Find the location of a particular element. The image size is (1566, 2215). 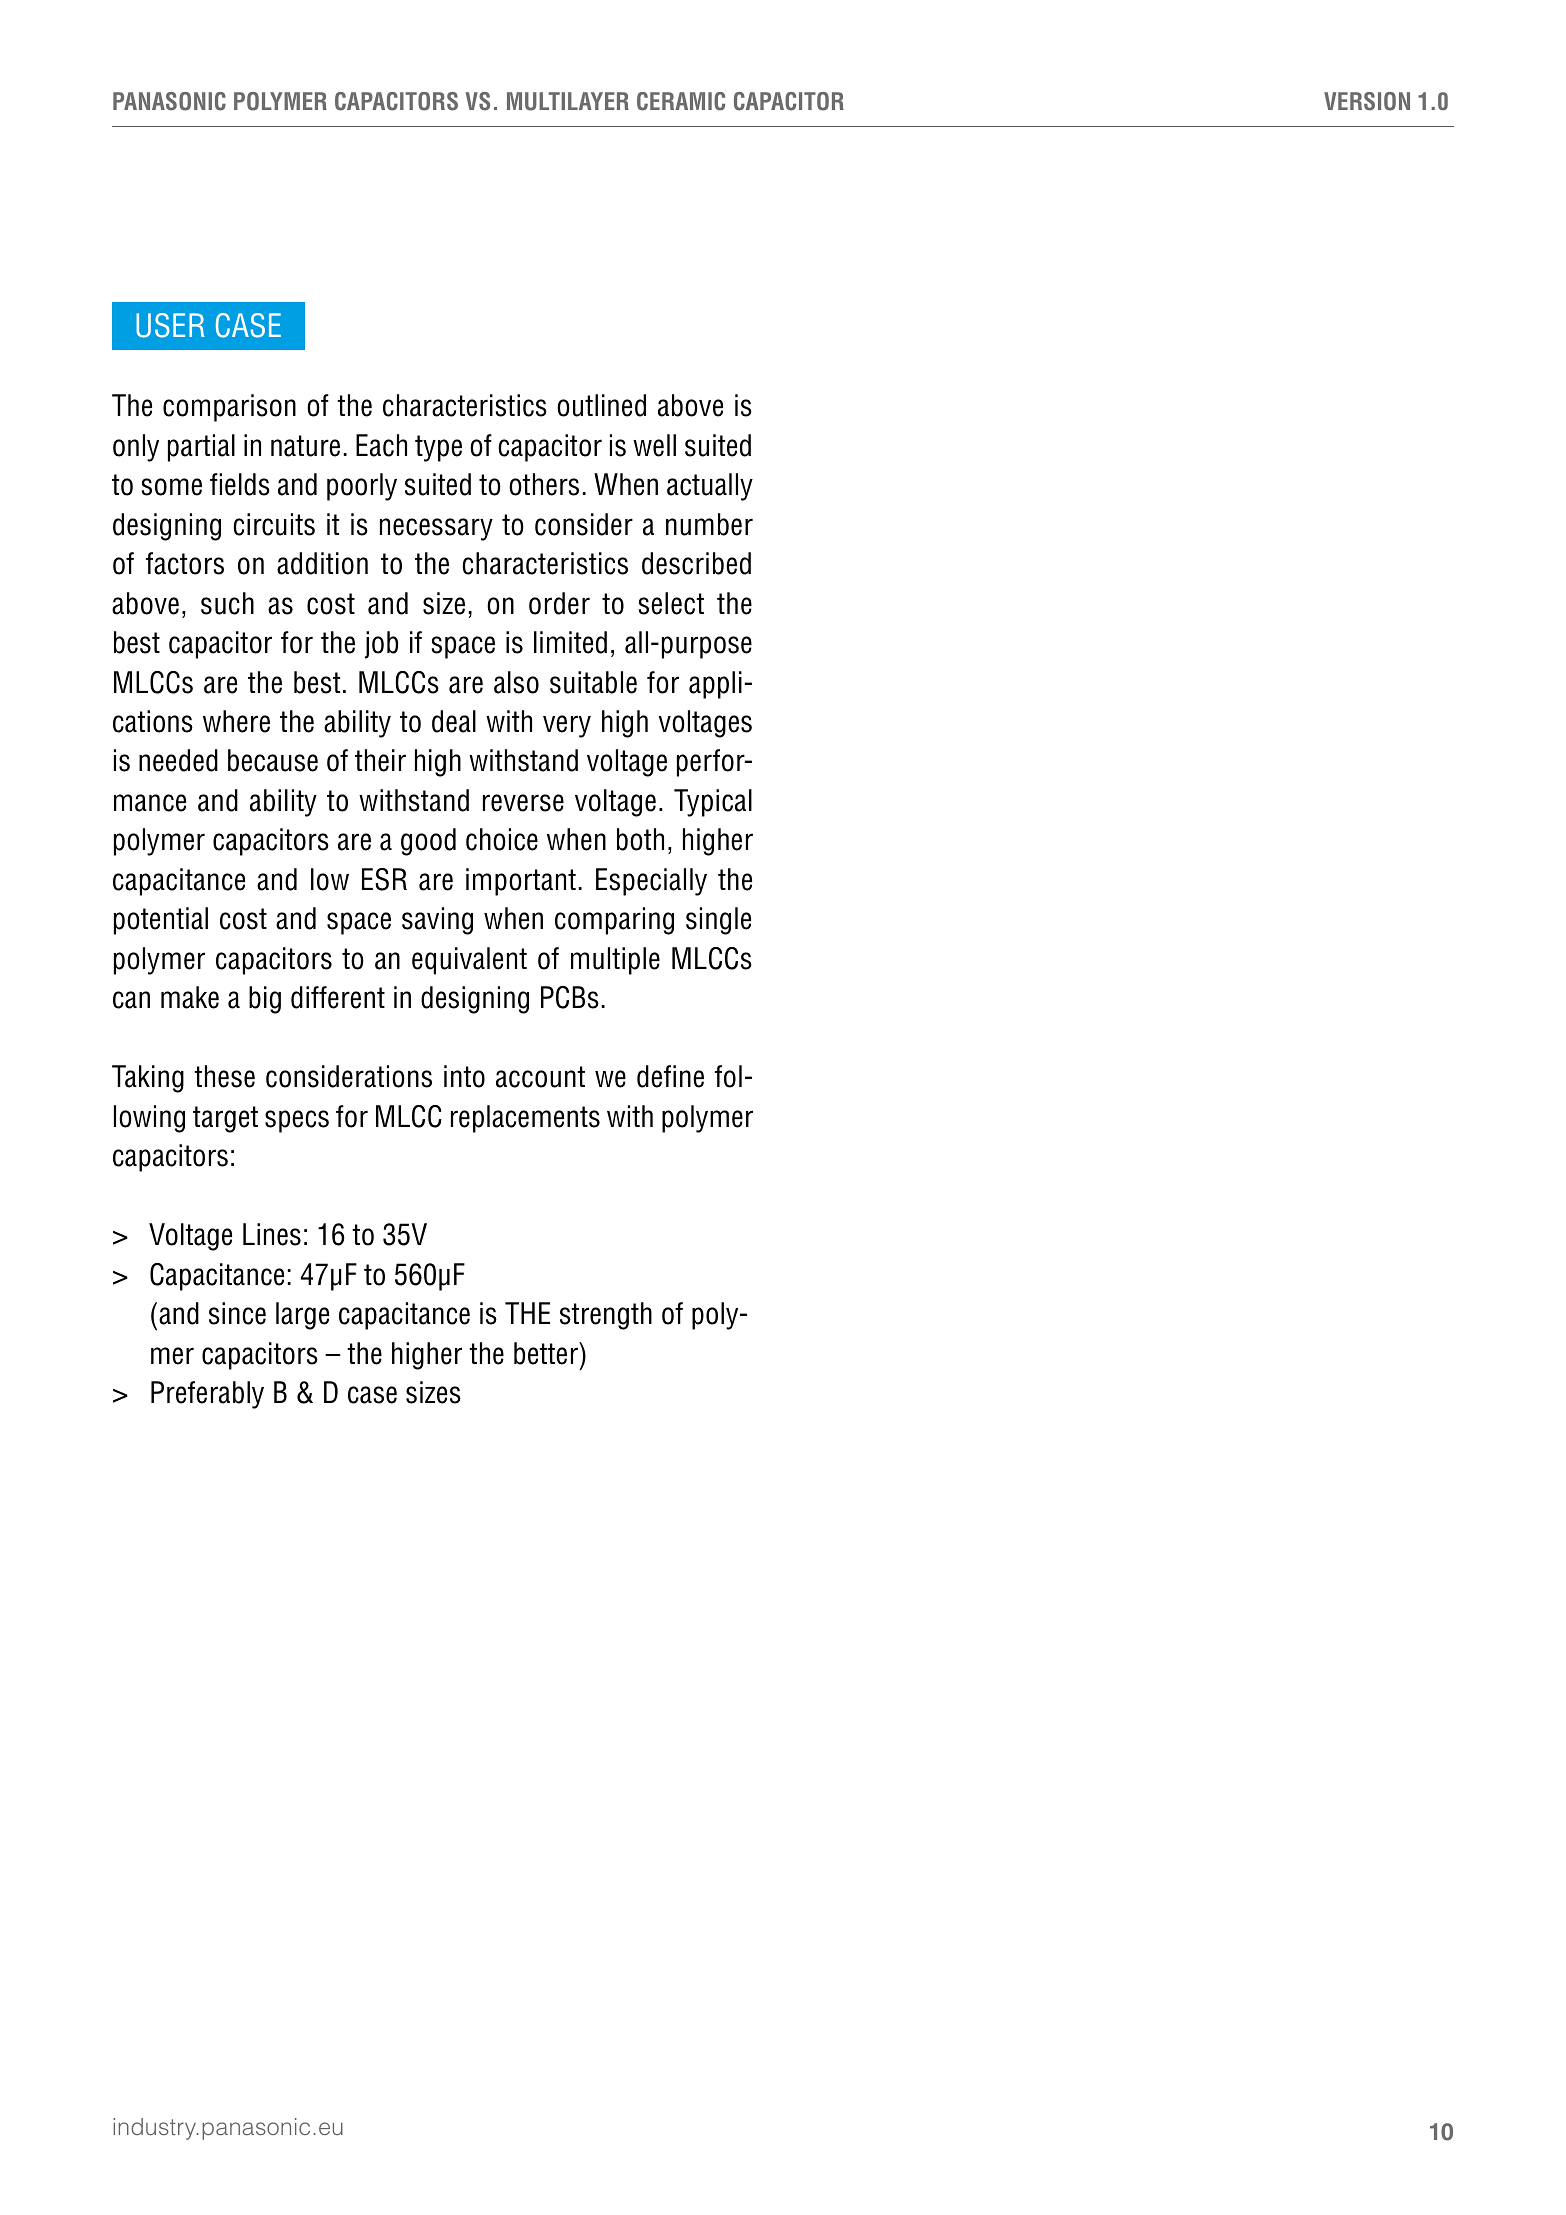

single is located at coordinates (718, 921).
